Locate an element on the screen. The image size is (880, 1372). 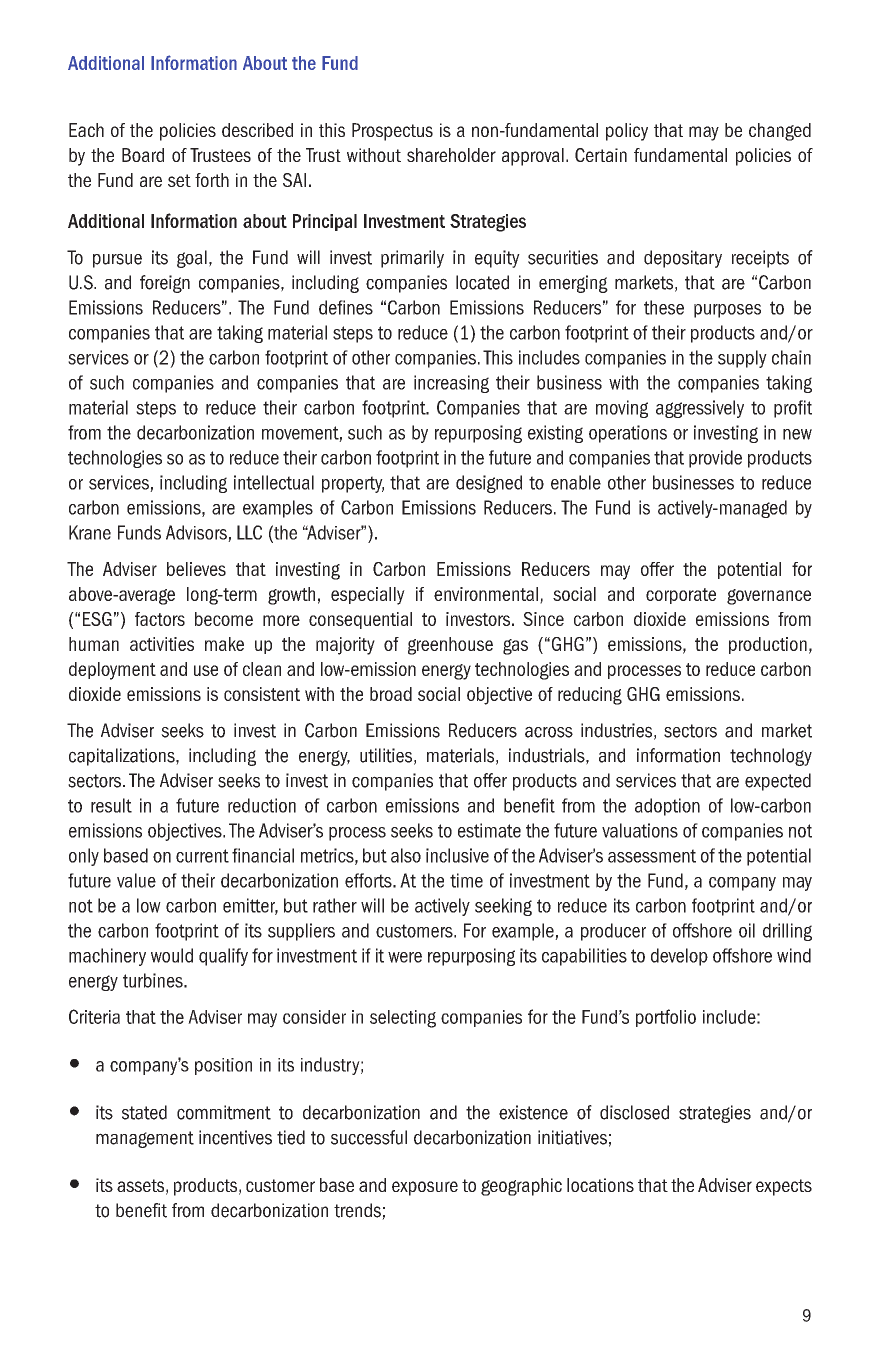
environmental is located at coordinates (486, 594).
